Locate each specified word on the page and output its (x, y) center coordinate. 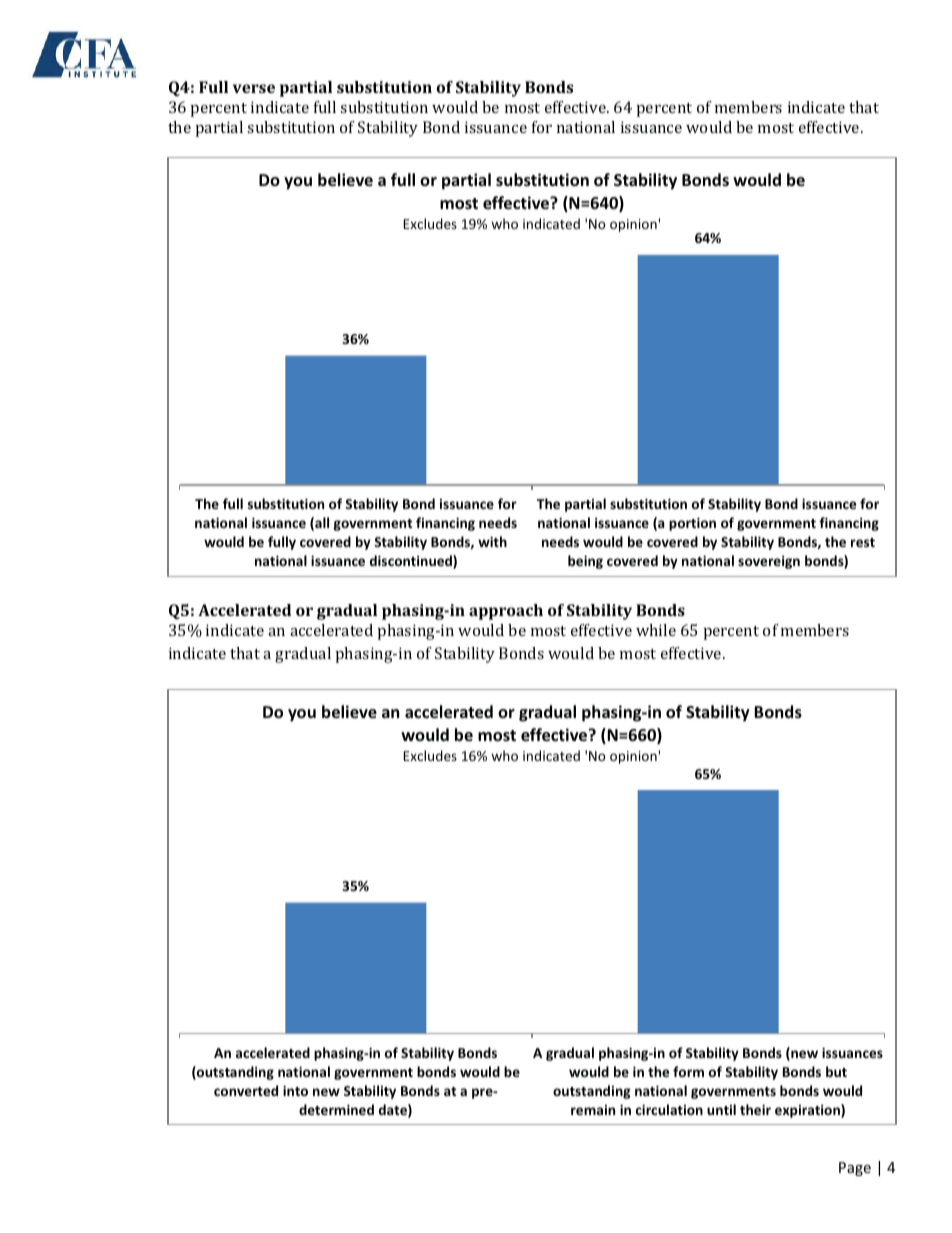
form (688, 1071)
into (295, 1090)
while (656, 630)
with (492, 541)
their (755, 1109)
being (585, 562)
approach (506, 612)
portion (692, 524)
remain (593, 1110)
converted (246, 1090)
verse (254, 88)
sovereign (769, 562)
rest (863, 542)
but (836, 1071)
